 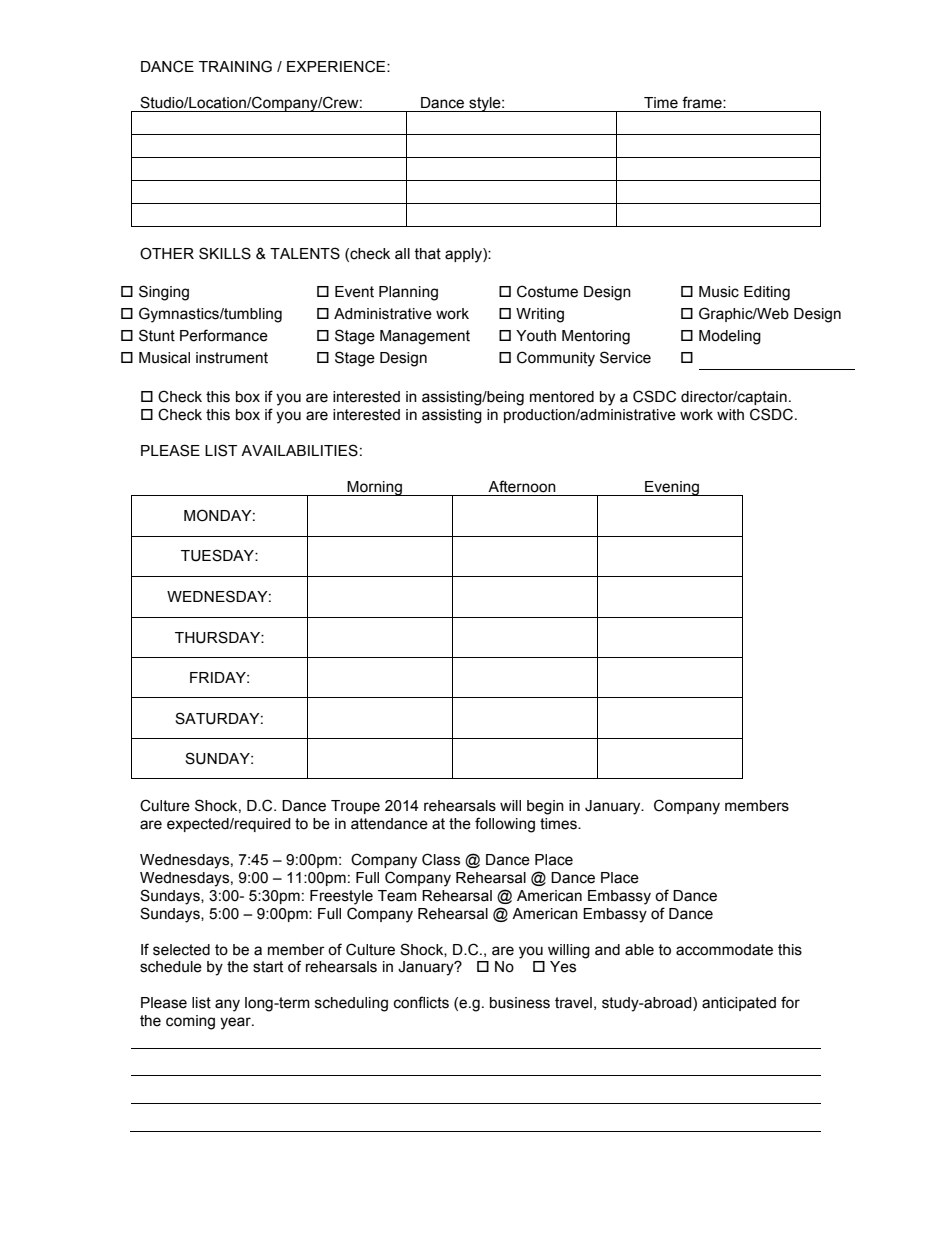 What do you see at coordinates (703, 102) in the image?
I see `frame` at bounding box center [703, 102].
